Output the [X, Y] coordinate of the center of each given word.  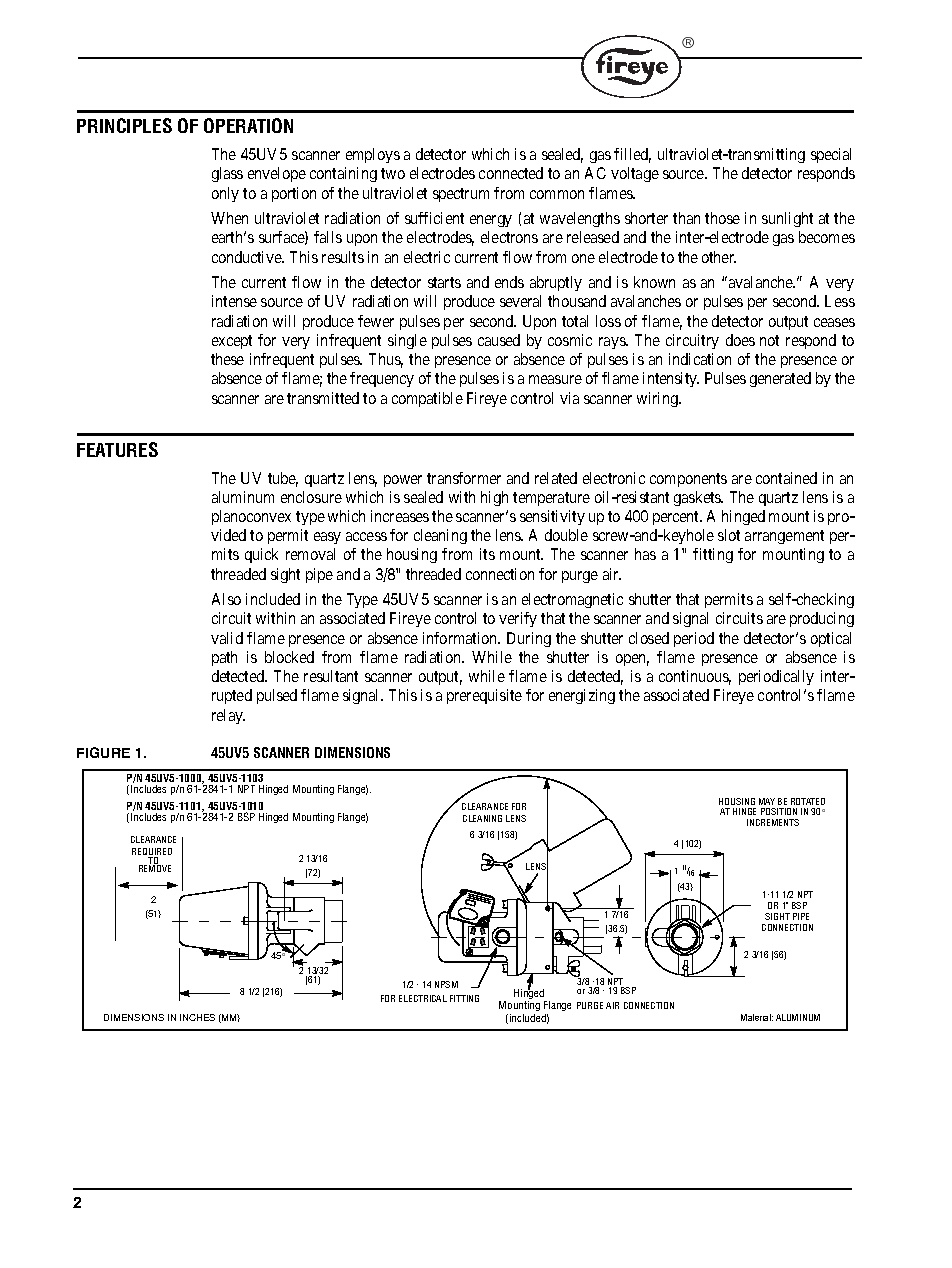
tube [283, 479]
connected [511, 173]
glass [227, 174]
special [831, 155]
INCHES [197, 1017]
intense [234, 301]
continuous [695, 677]
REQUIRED [152, 853]
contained [786, 478]
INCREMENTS [773, 822]
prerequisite [484, 696]
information [461, 638]
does [740, 340]
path [224, 658]
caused [499, 340]
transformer [464, 478]
